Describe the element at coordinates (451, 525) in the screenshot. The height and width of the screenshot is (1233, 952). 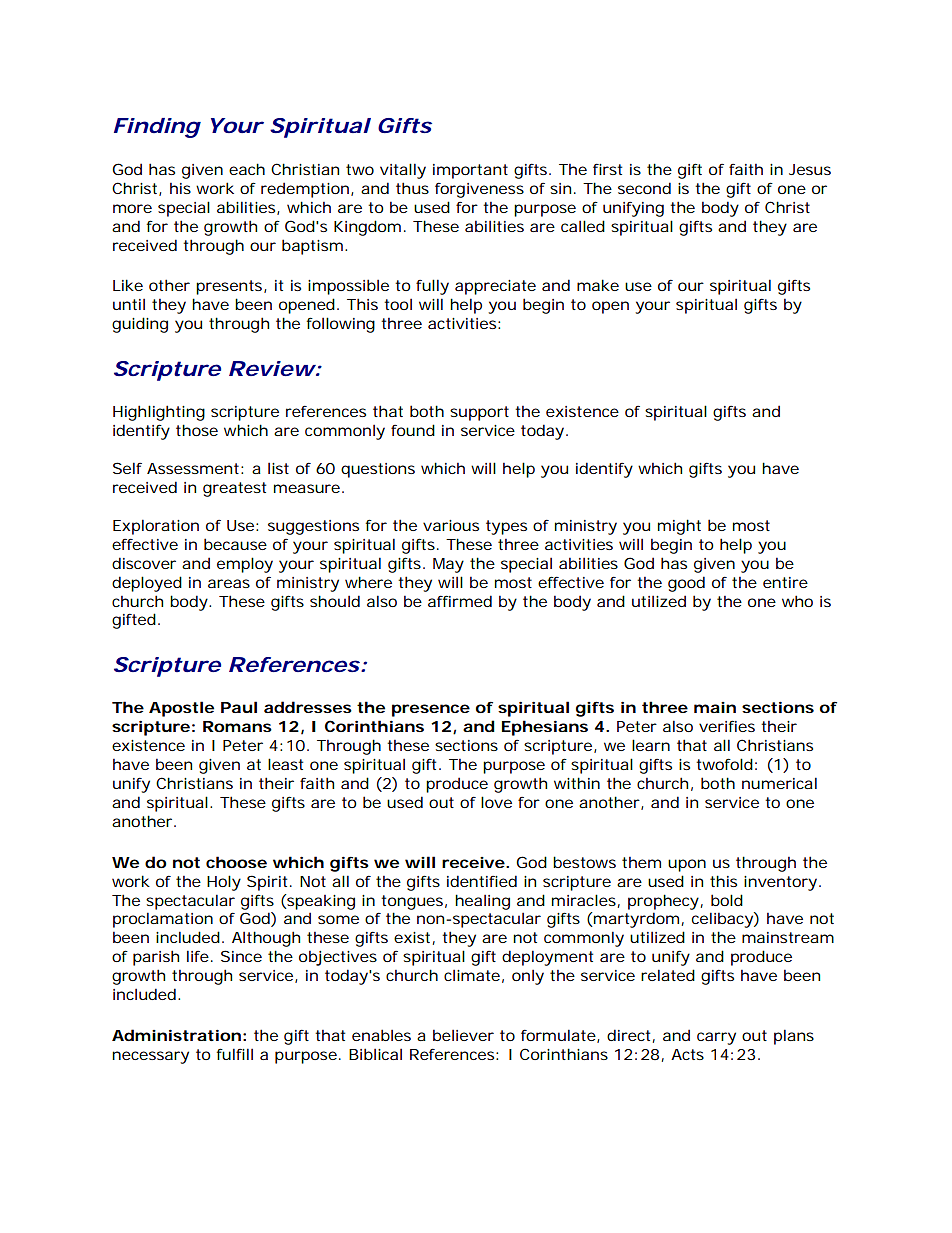
I see `various` at that location.
